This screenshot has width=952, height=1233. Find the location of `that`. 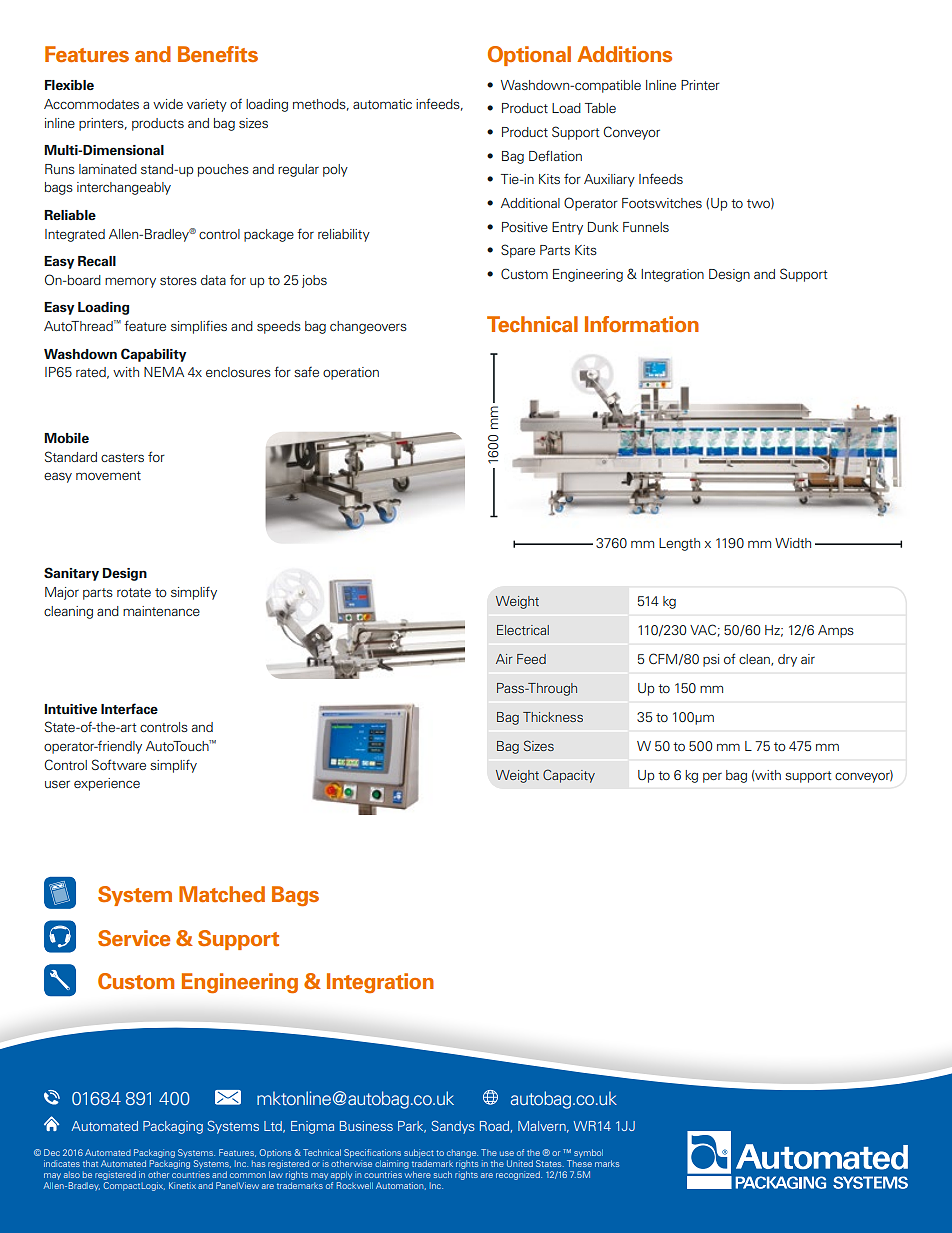

that is located at coordinates (90, 1163).
